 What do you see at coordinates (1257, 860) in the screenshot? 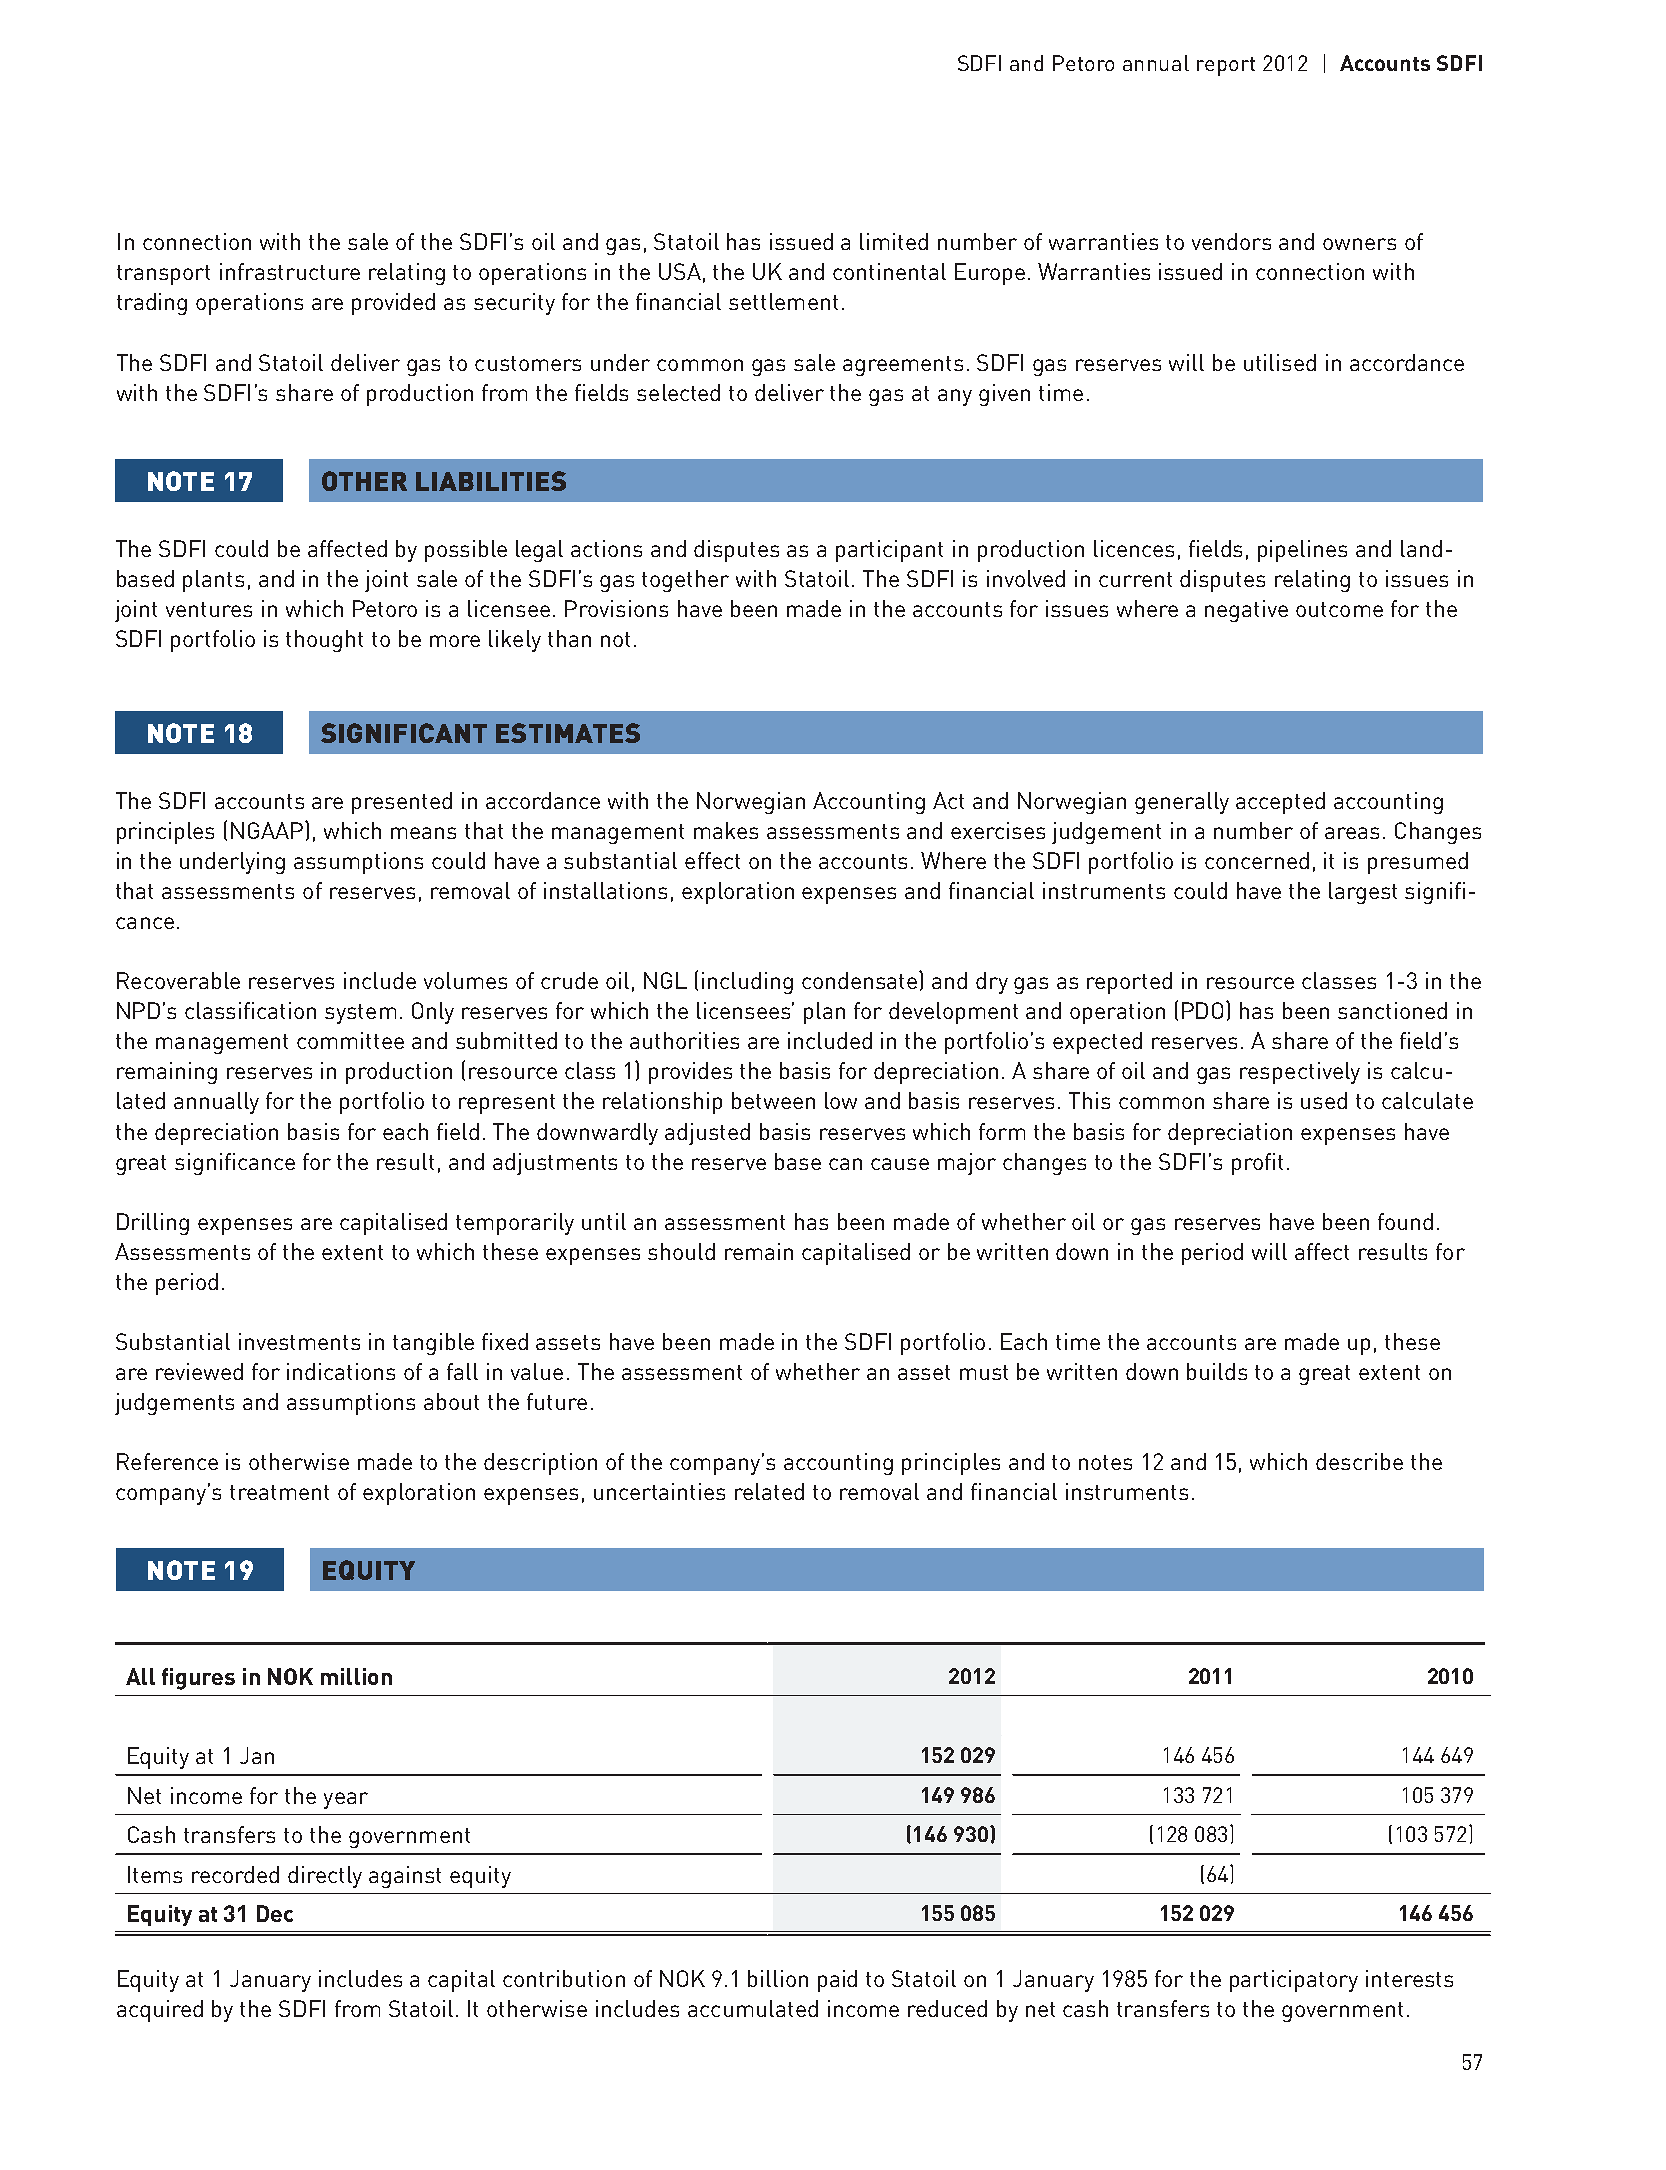
I see `concerned` at bounding box center [1257, 860].
